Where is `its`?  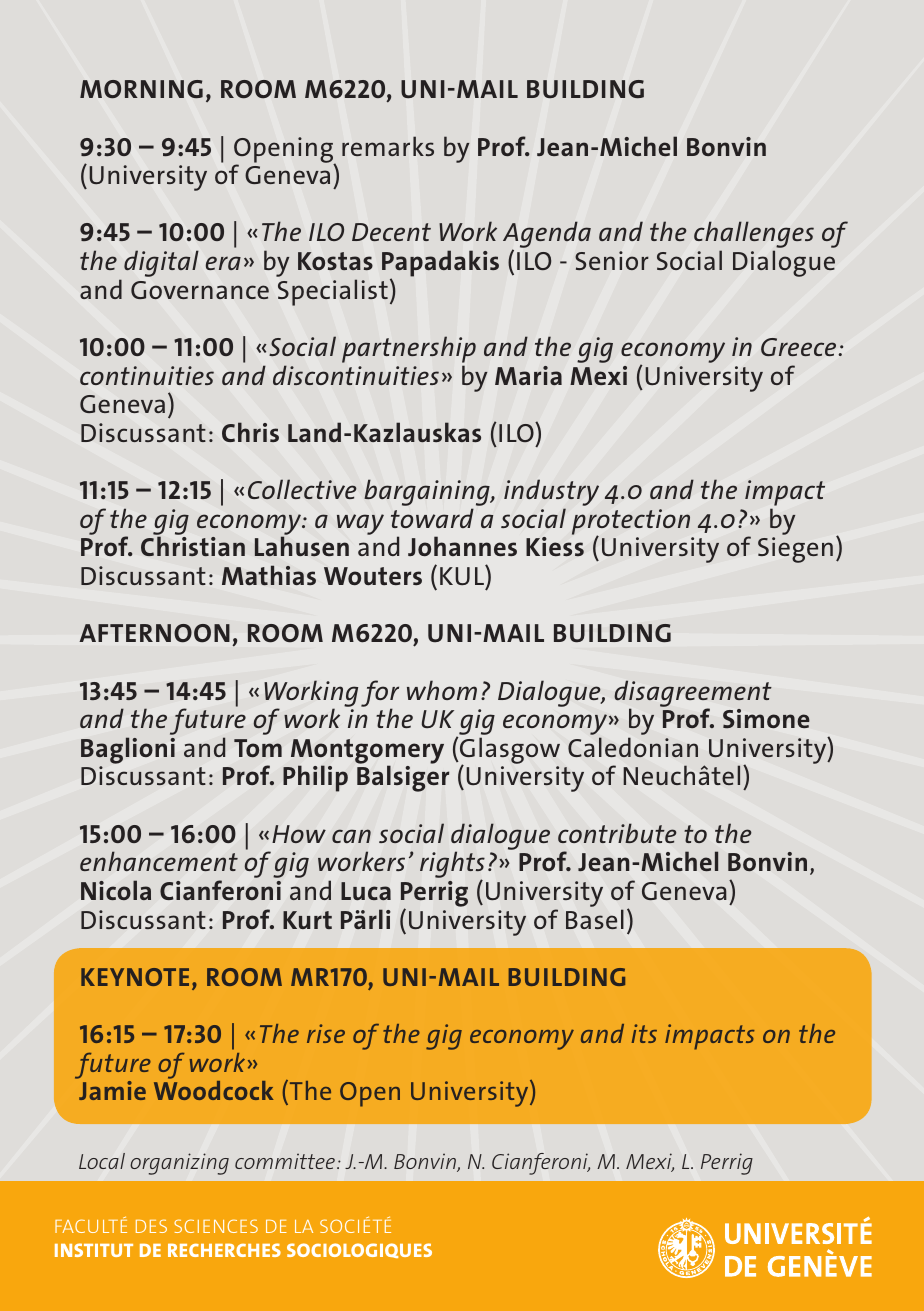 its is located at coordinates (644, 1033).
